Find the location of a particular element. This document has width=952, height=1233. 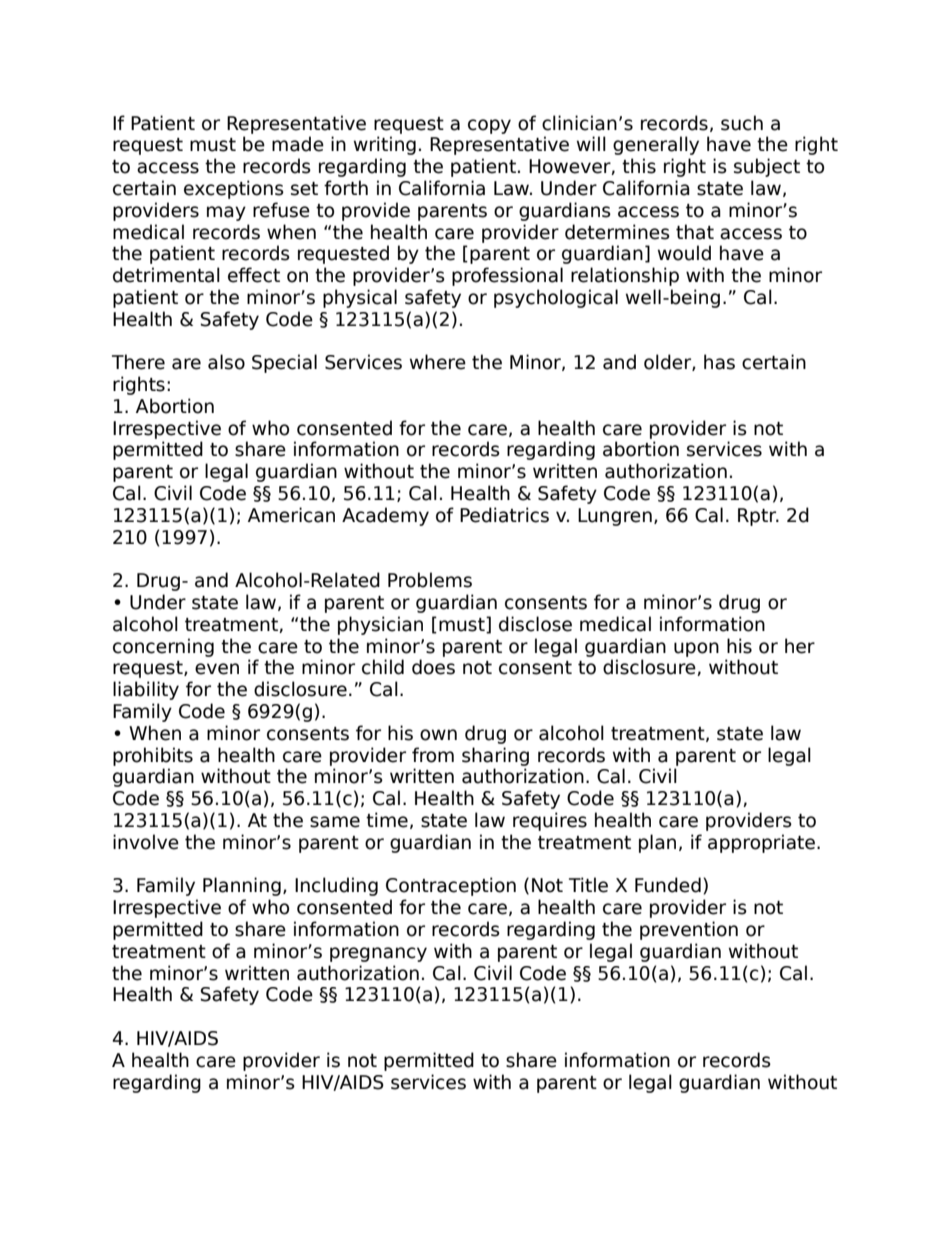

Pediatrics is located at coordinates (504, 515).
